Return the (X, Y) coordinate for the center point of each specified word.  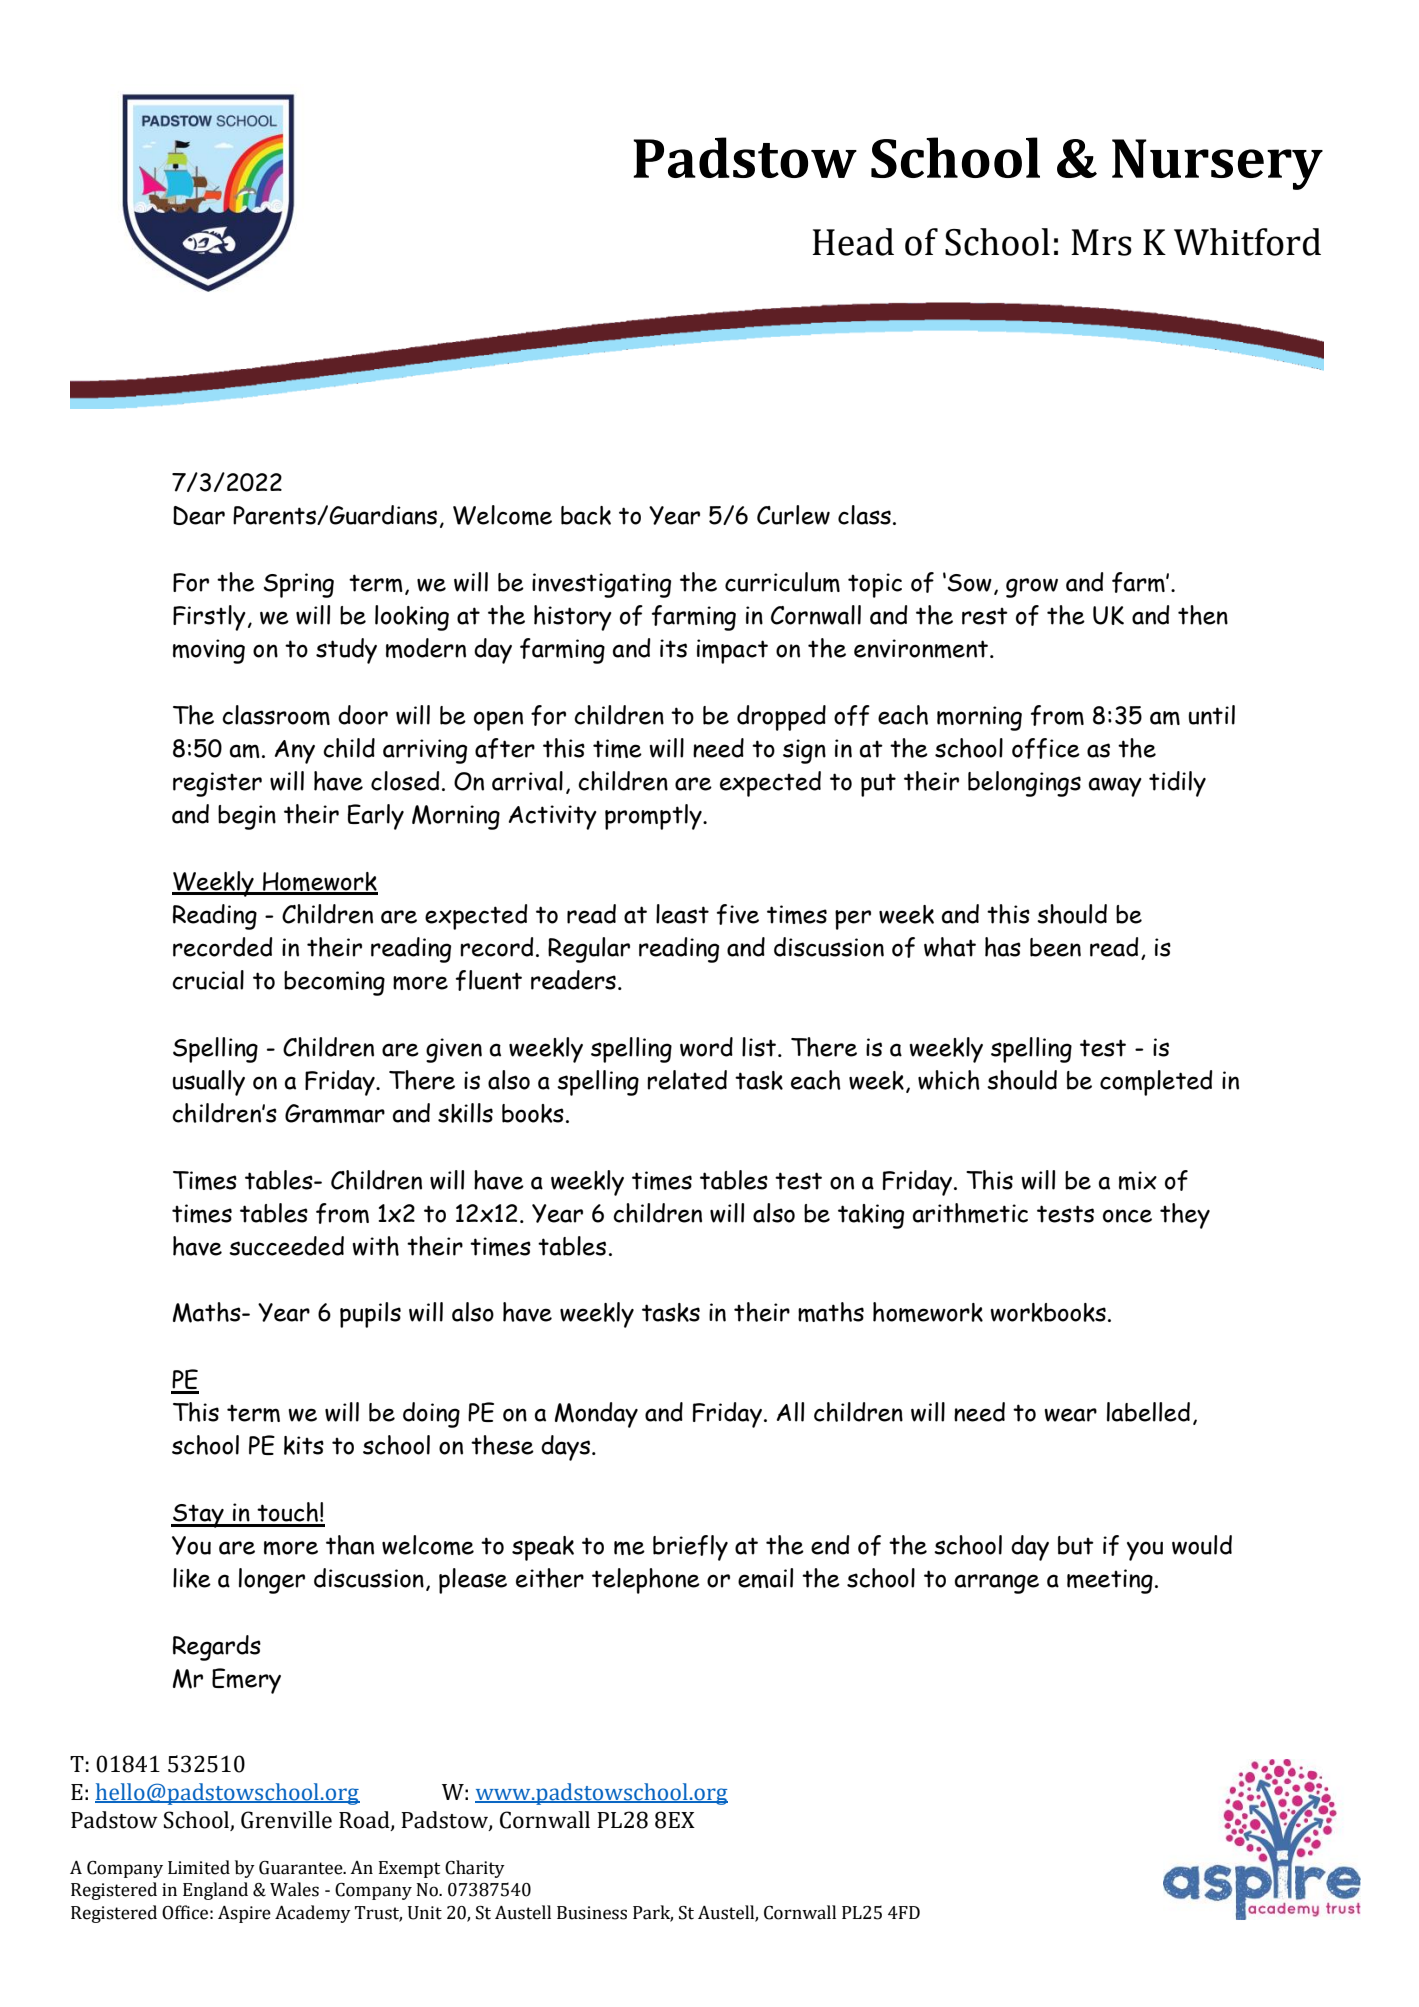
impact (732, 651)
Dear (199, 515)
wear (1070, 1415)
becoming (334, 983)
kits (304, 1445)
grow (1032, 588)
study (346, 651)
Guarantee (302, 1868)
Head (853, 242)
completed (1156, 1083)
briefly (690, 1548)
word (706, 1047)
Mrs (1101, 242)
